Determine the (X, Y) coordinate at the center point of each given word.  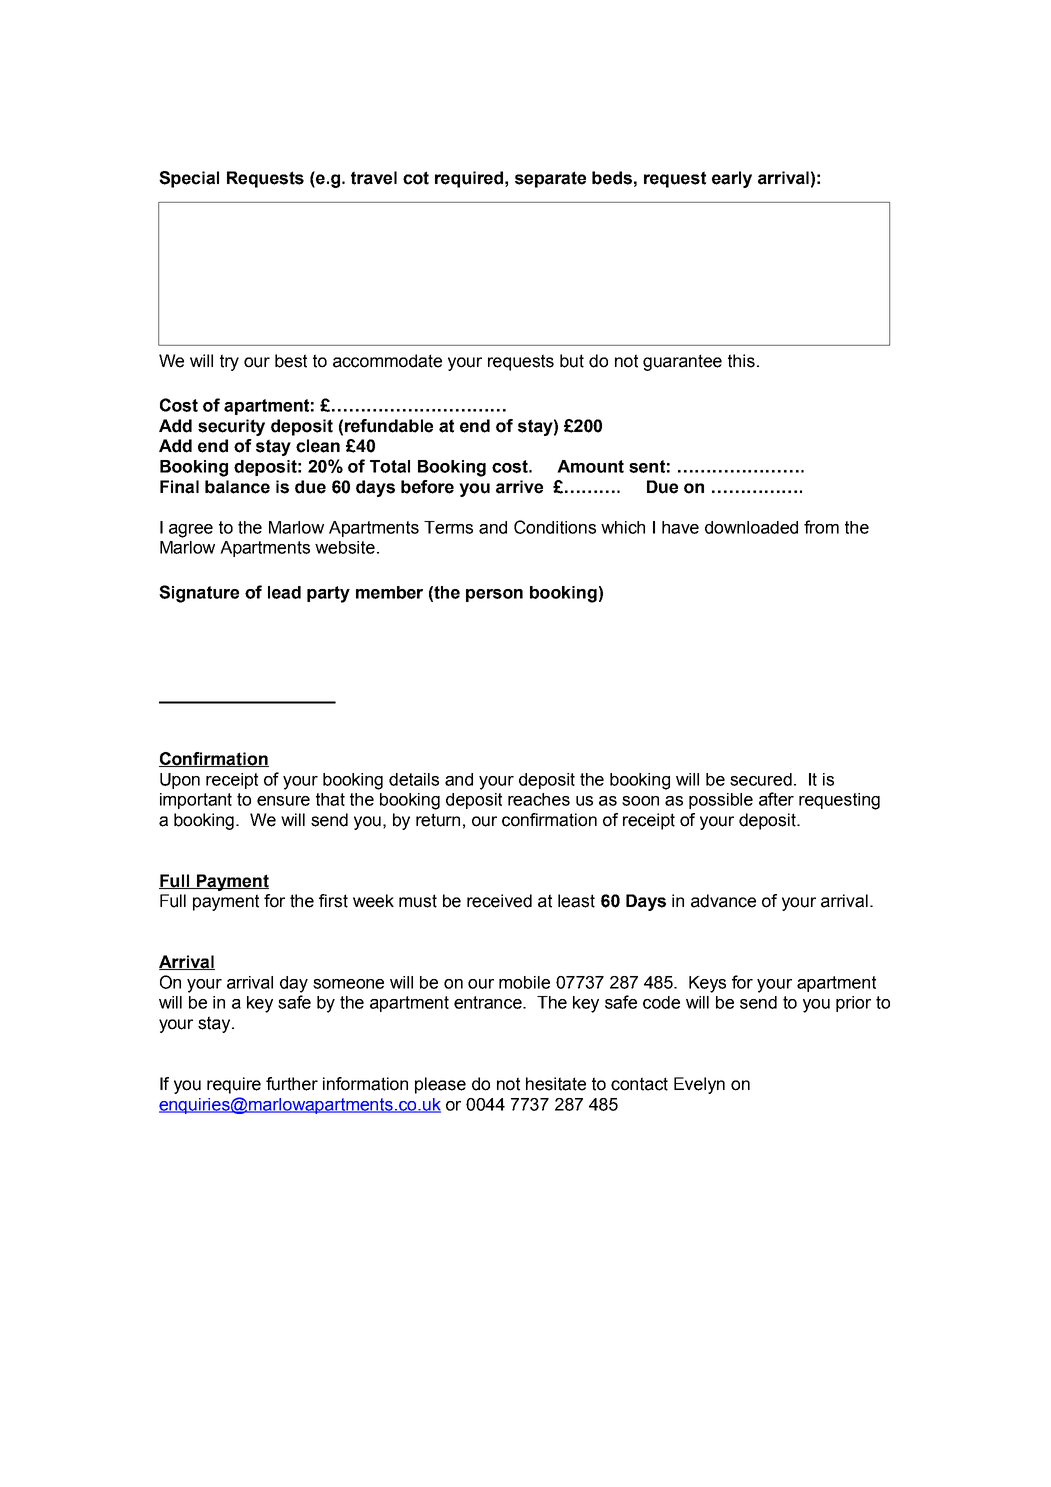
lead (284, 592)
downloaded (751, 527)
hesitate (556, 1084)
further (292, 1084)
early (732, 179)
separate (550, 179)
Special (189, 179)
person (494, 595)
